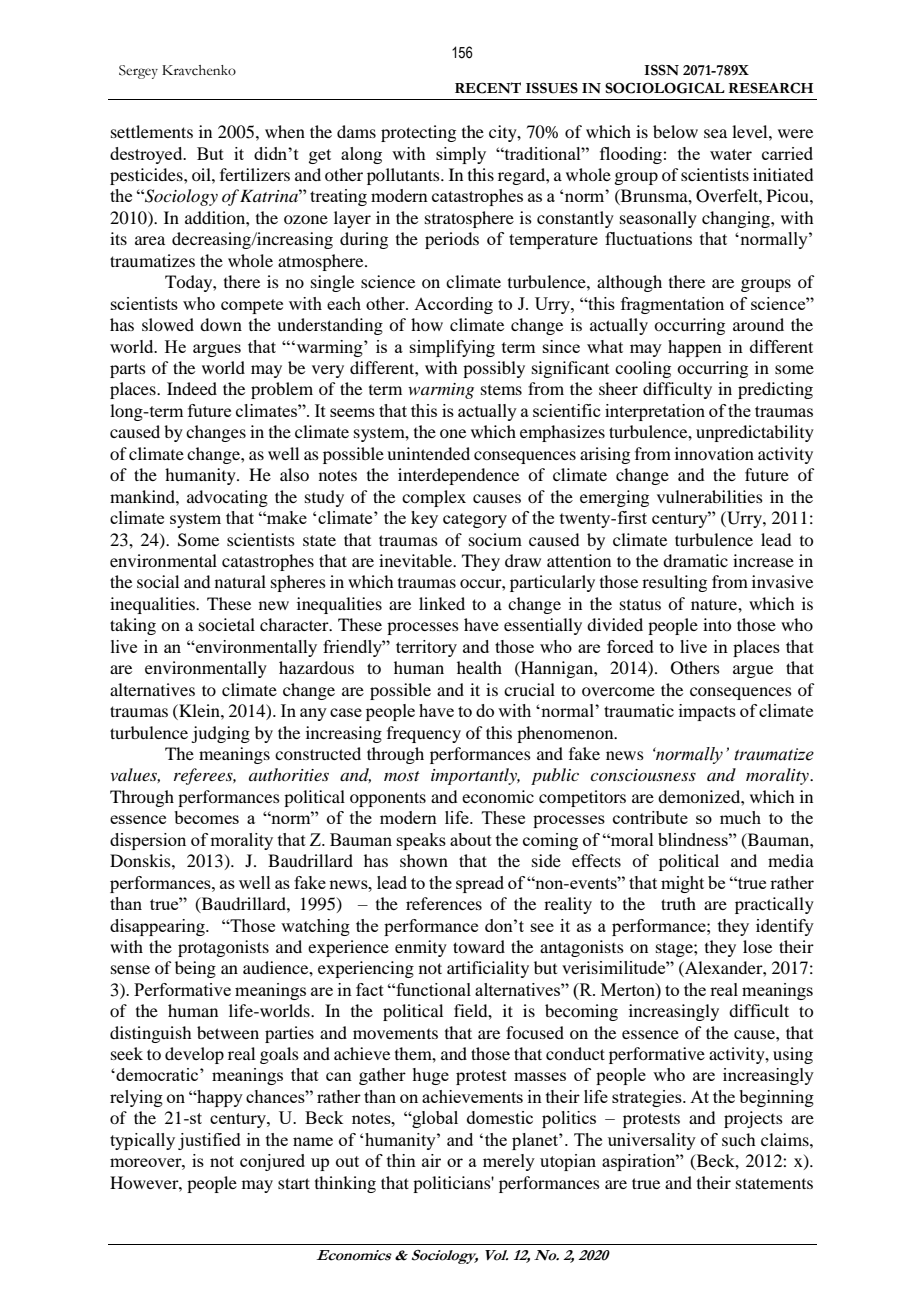  Describe the element at coordinates (488, 88) in the screenshot. I see `RECENT` at that location.
